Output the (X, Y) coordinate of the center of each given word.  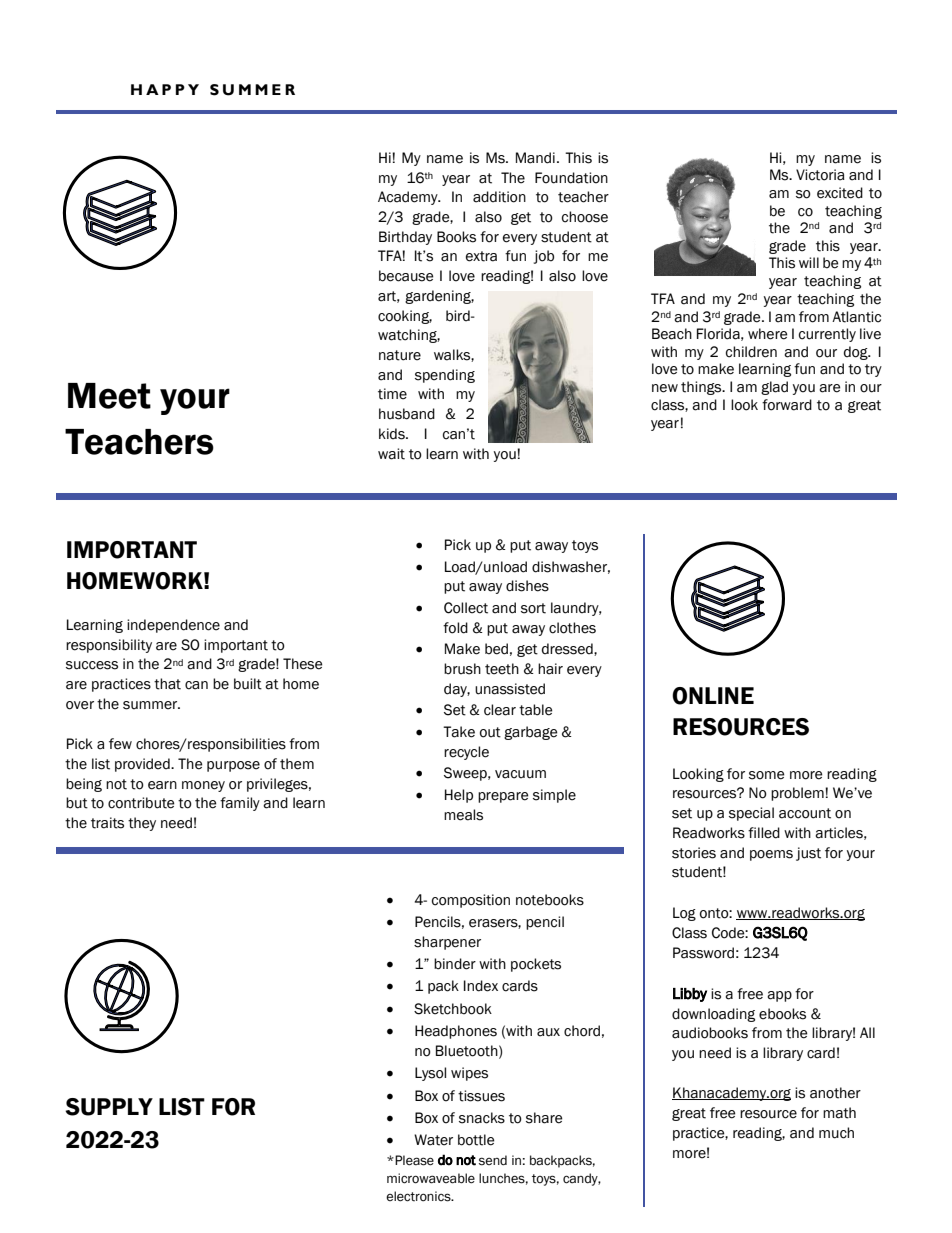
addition (499, 197)
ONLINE (713, 696)
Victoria (820, 175)
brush (462, 669)
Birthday (405, 238)
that (167, 684)
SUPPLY (109, 1107)
